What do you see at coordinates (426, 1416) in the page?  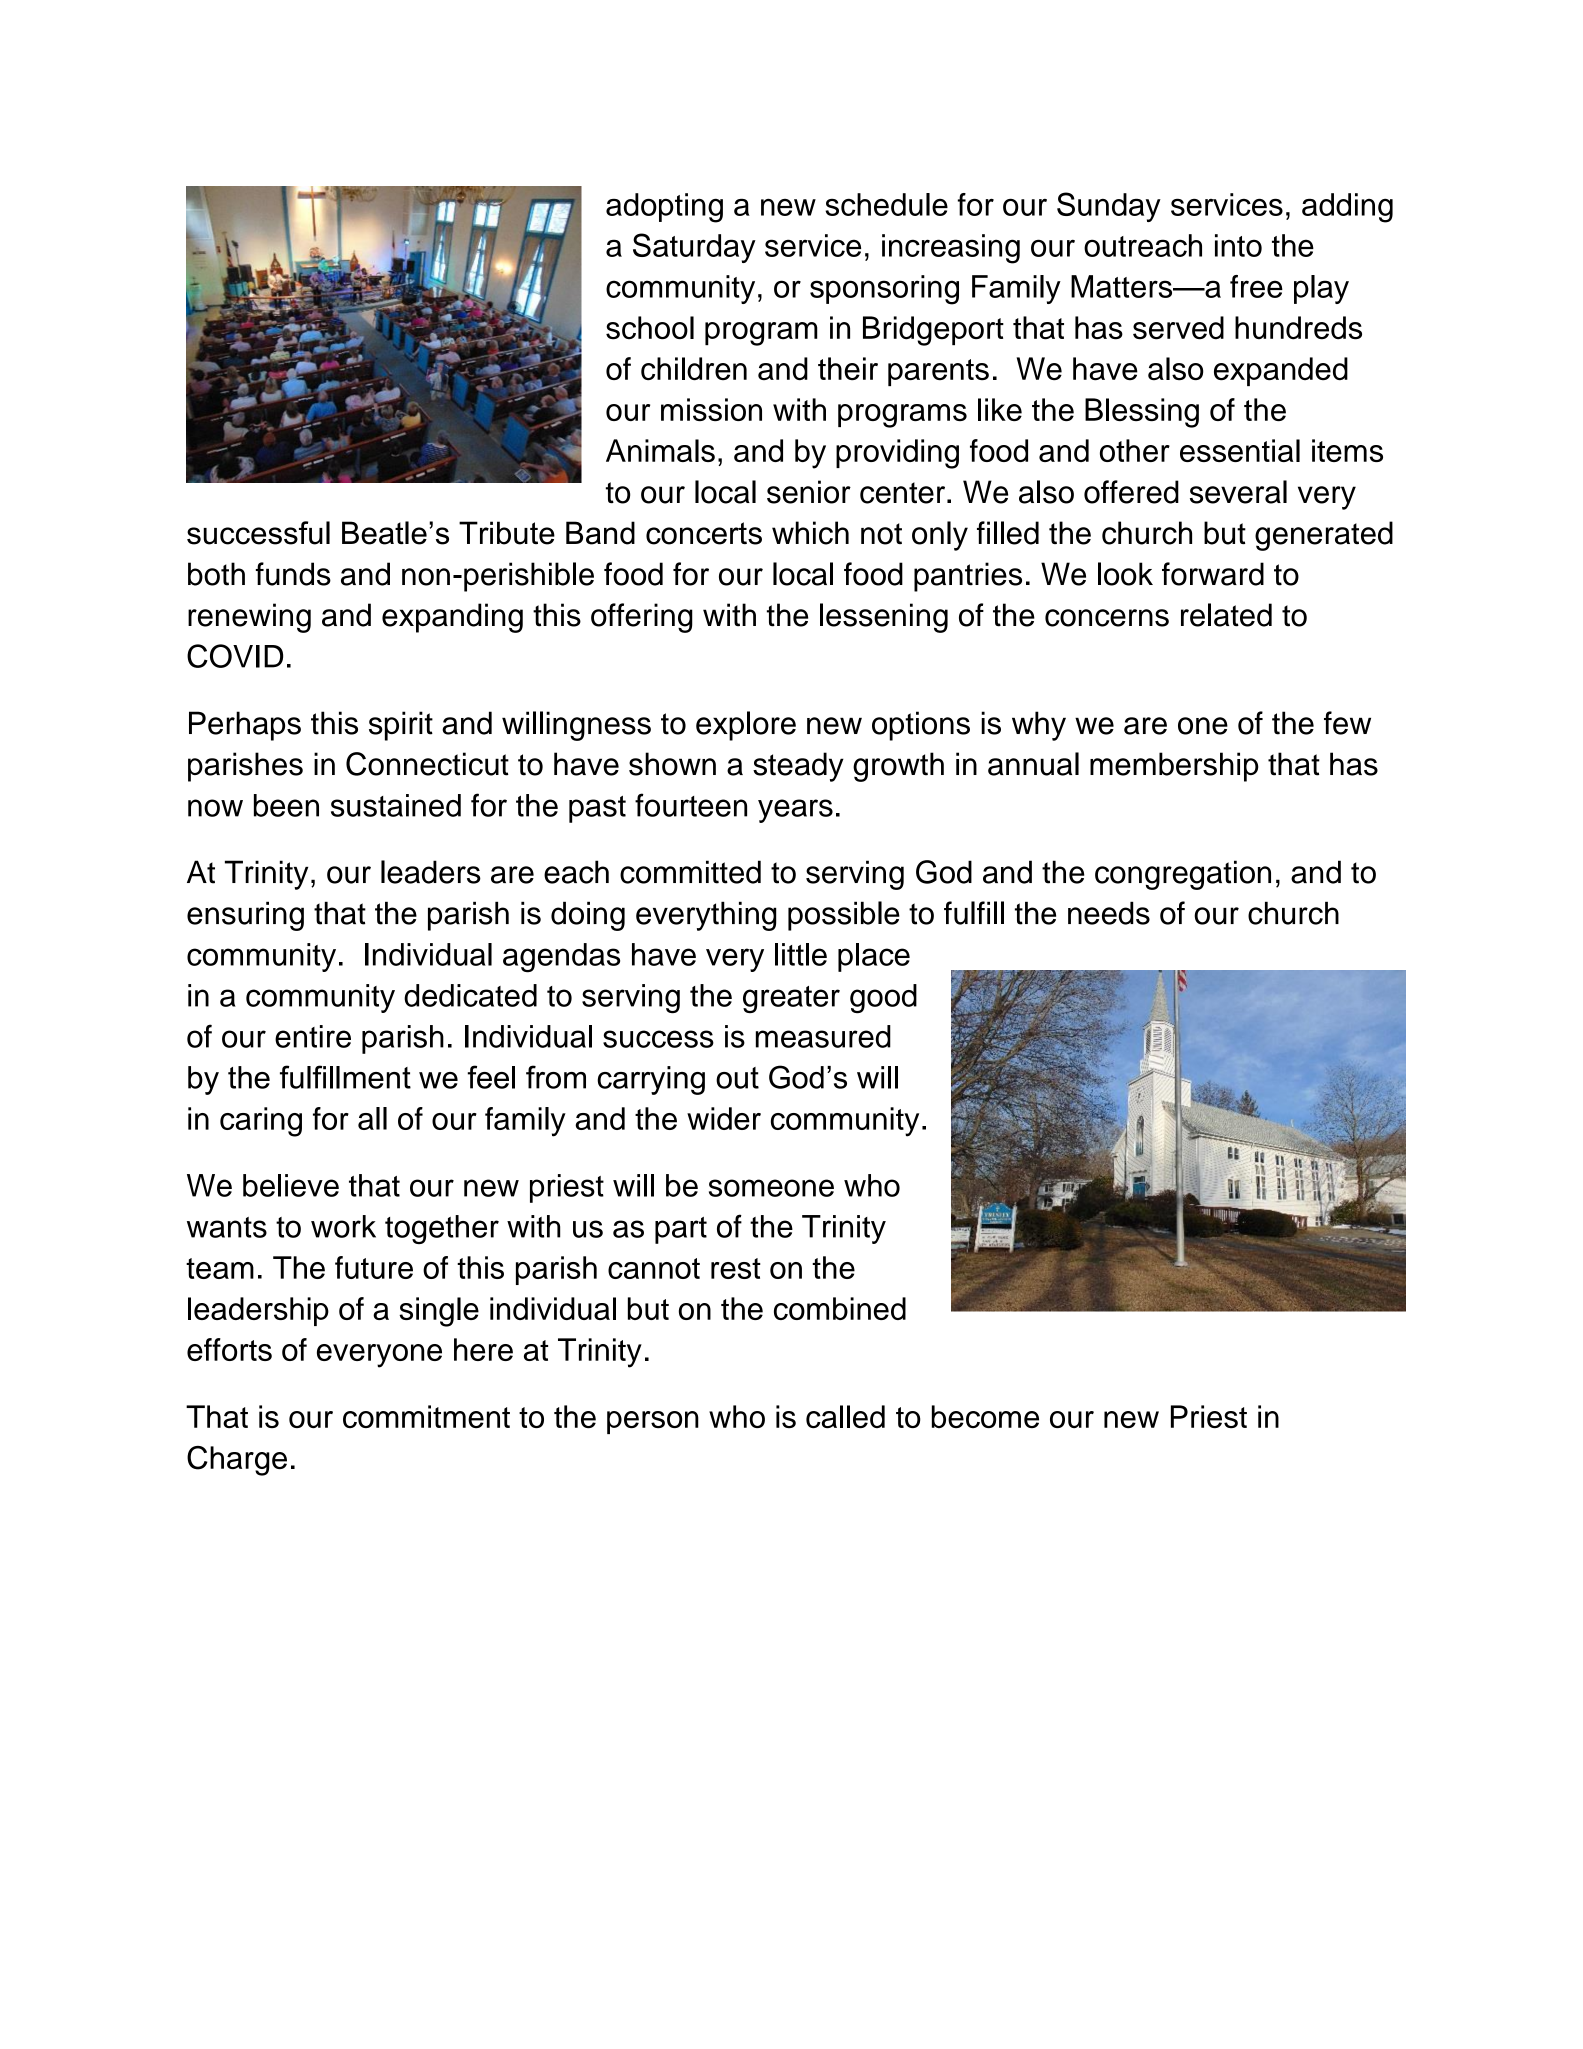 I see `commitment` at bounding box center [426, 1416].
